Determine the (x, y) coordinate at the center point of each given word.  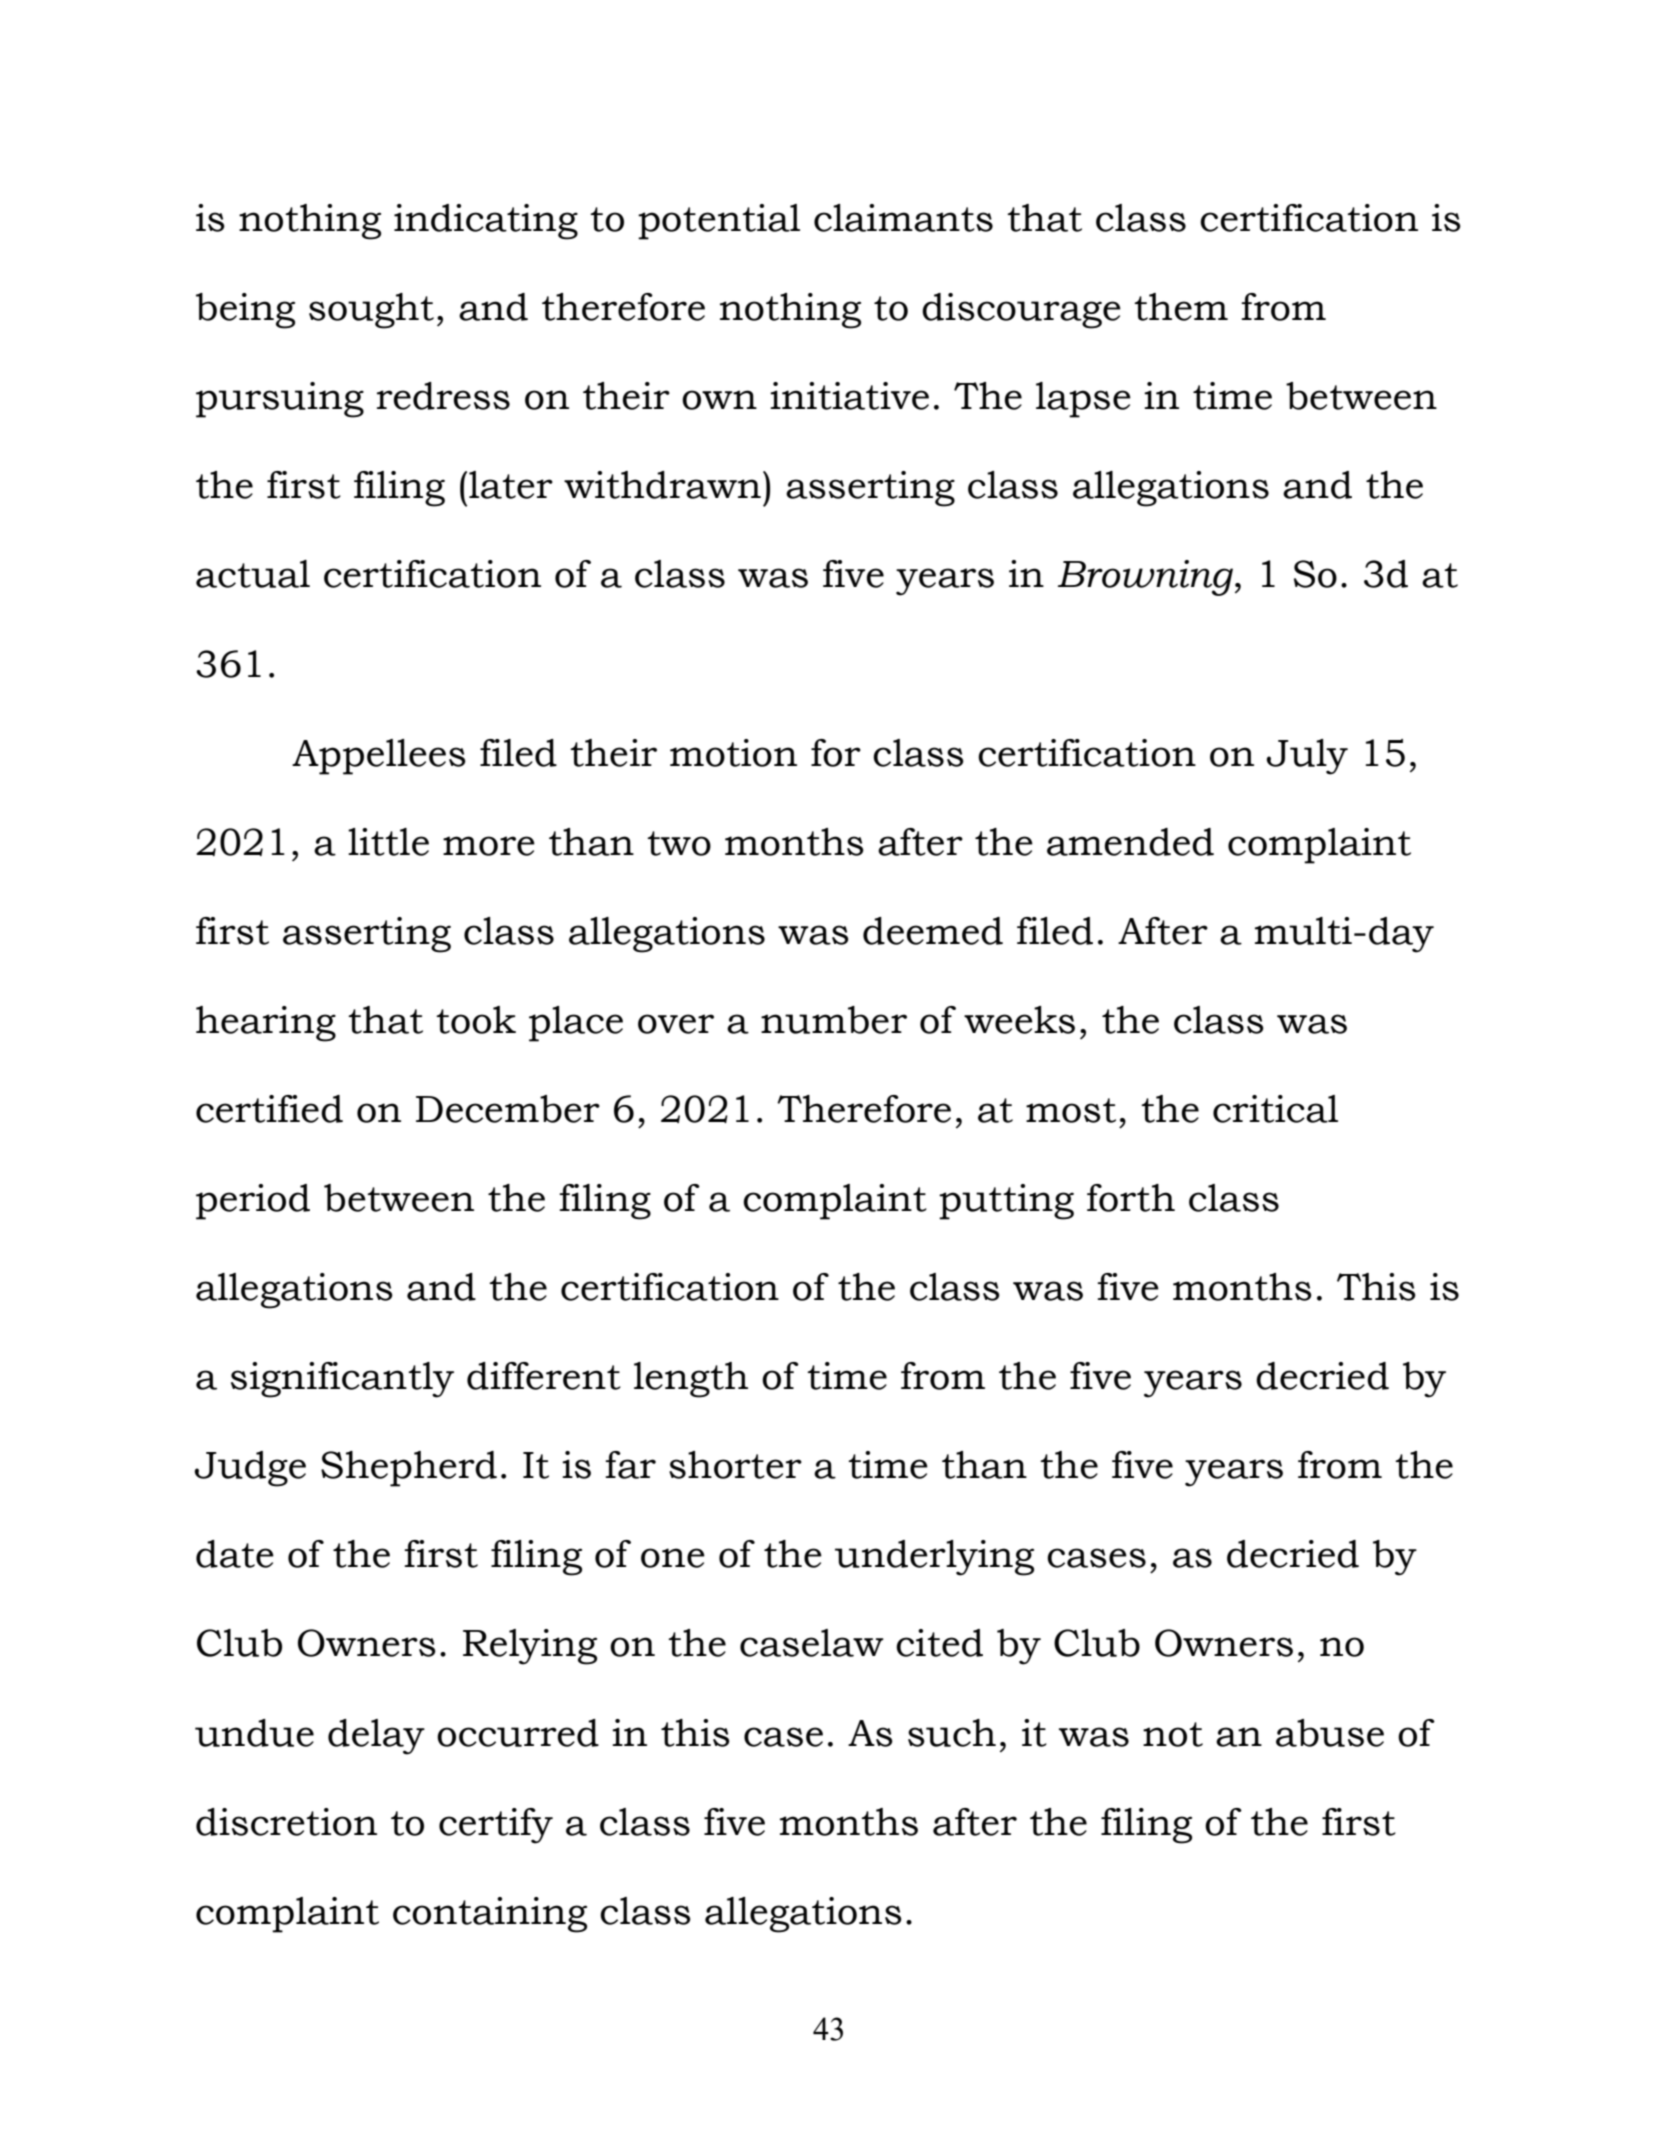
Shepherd (409, 1469)
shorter (735, 1465)
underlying (934, 1558)
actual (253, 574)
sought (371, 311)
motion (733, 753)
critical (1275, 1109)
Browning (1147, 578)
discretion (286, 1822)
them (1181, 307)
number (834, 1020)
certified (269, 1109)
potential (719, 222)
